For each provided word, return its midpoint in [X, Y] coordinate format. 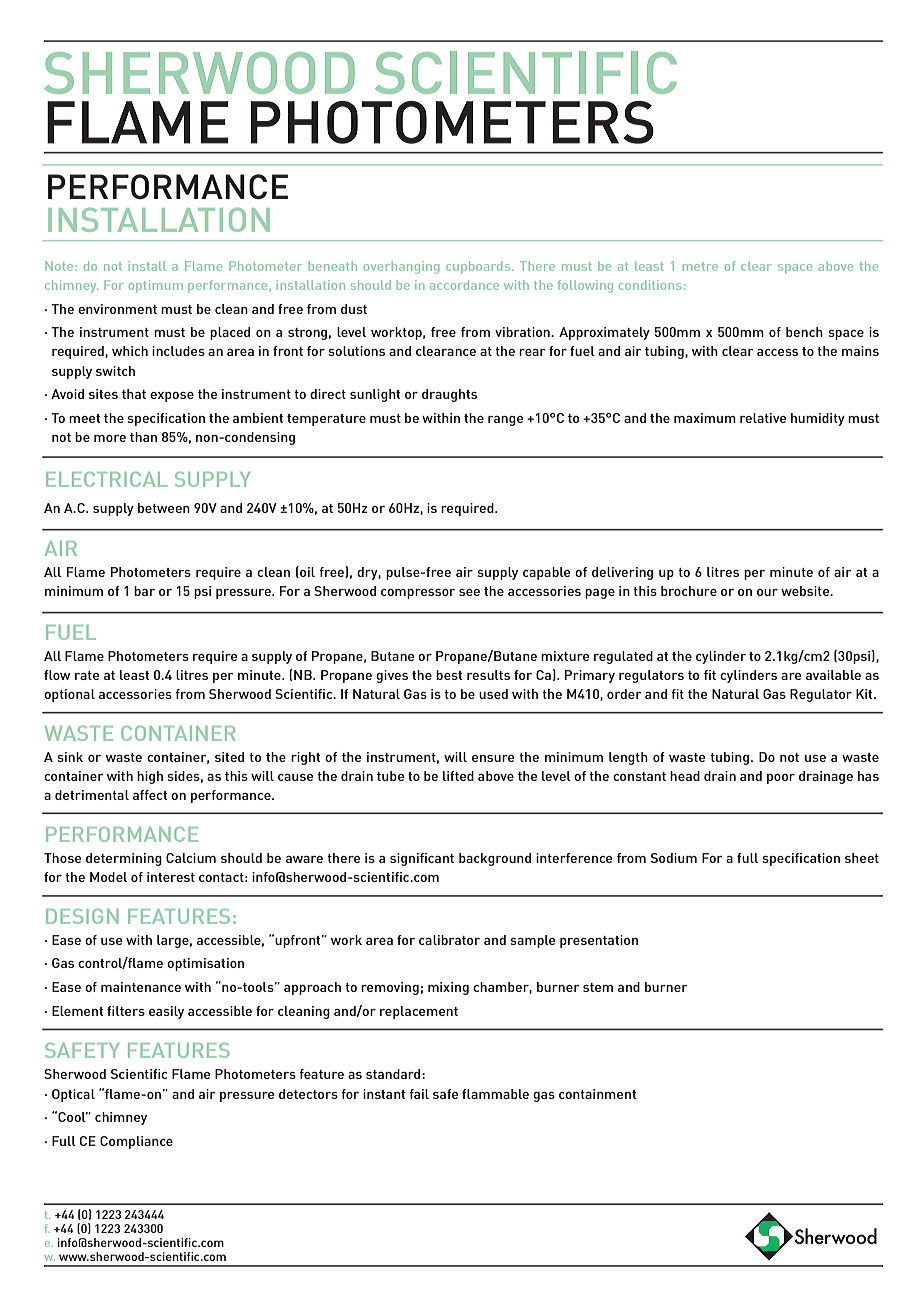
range [505, 421]
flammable [495, 1094]
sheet [862, 858]
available [833, 675]
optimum [156, 286]
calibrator [449, 940]
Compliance [136, 1142]
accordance [464, 285]
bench [804, 332]
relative [763, 418]
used [493, 694]
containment [597, 1094]
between [164, 508]
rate [87, 675]
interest [171, 877]
